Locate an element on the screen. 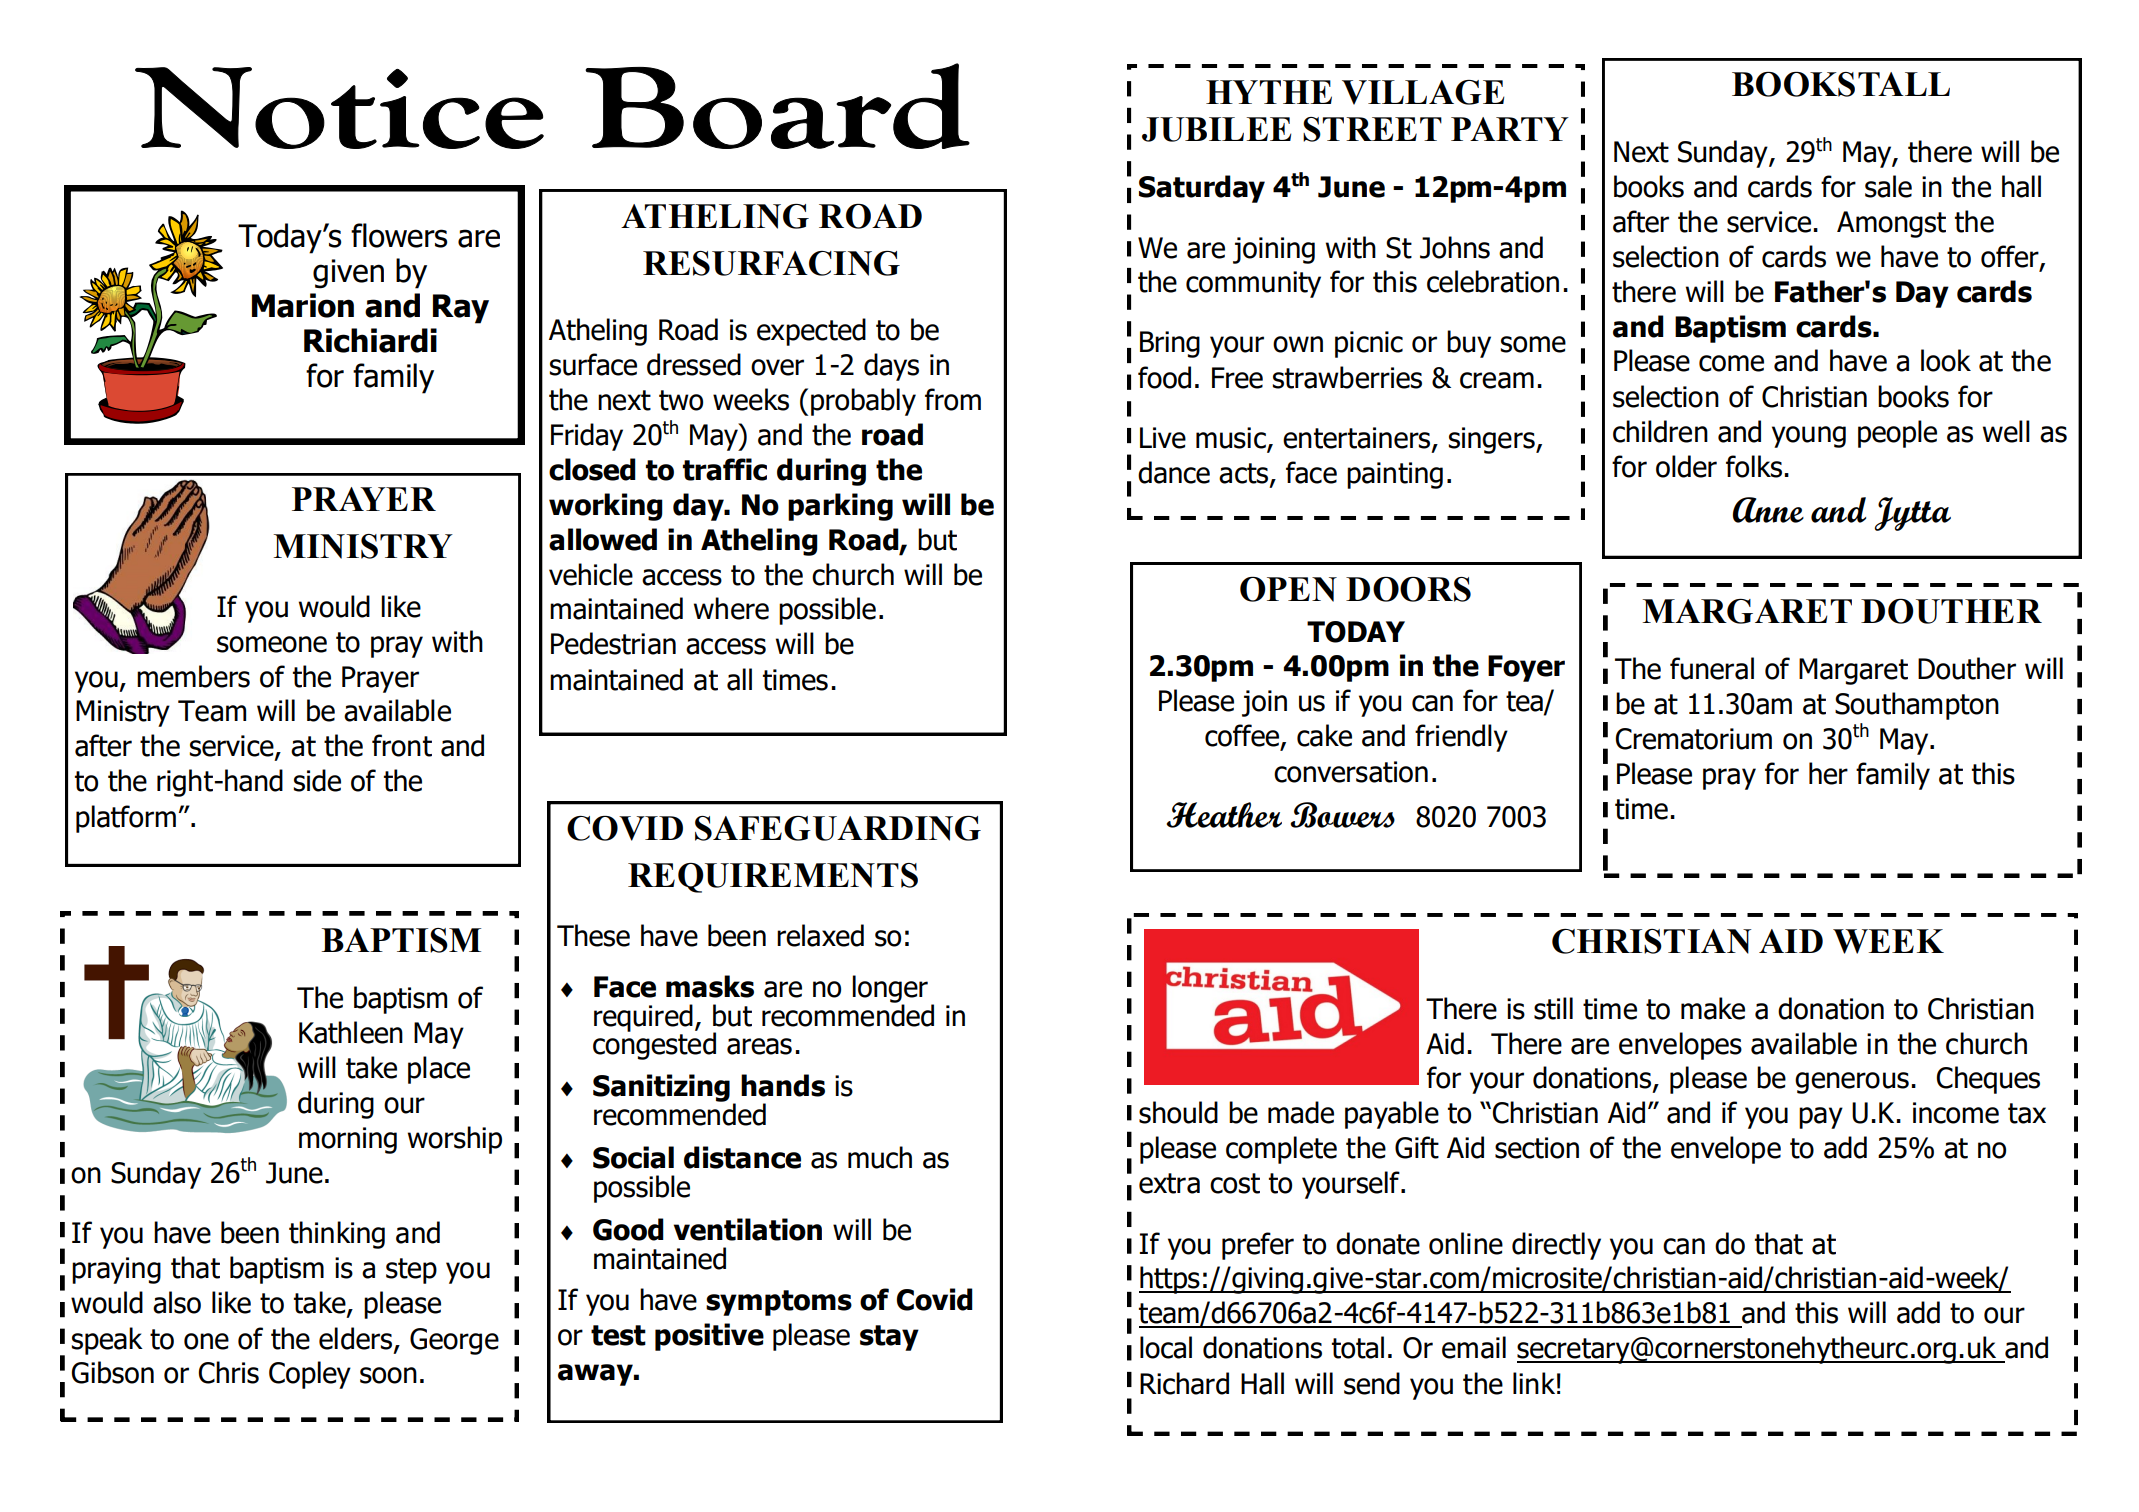 This screenshot has width=2139, height=1512. sale is located at coordinates (1888, 186).
